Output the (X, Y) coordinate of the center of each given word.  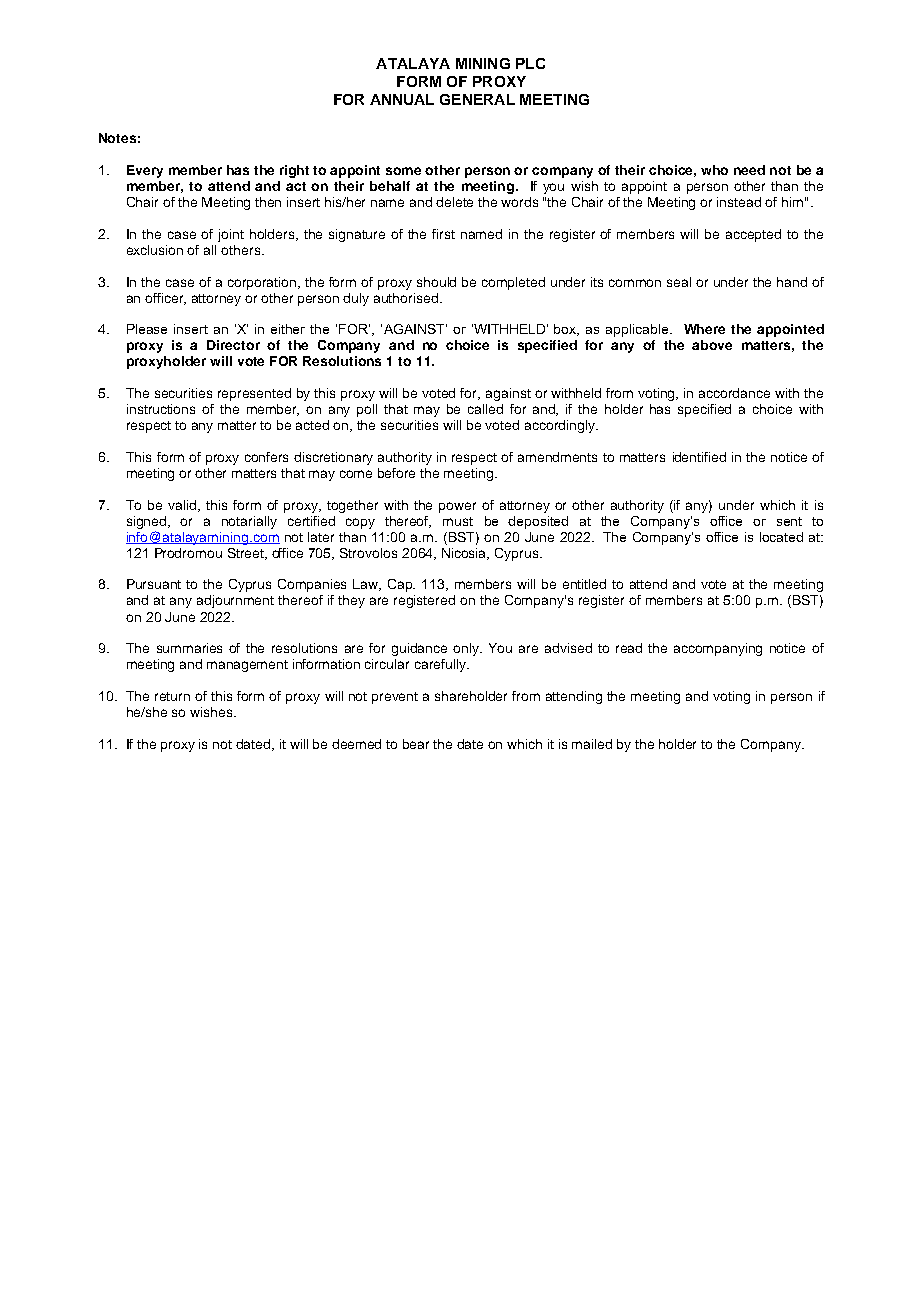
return (172, 696)
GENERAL (477, 99)
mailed (592, 744)
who (714, 170)
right (294, 171)
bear (416, 744)
